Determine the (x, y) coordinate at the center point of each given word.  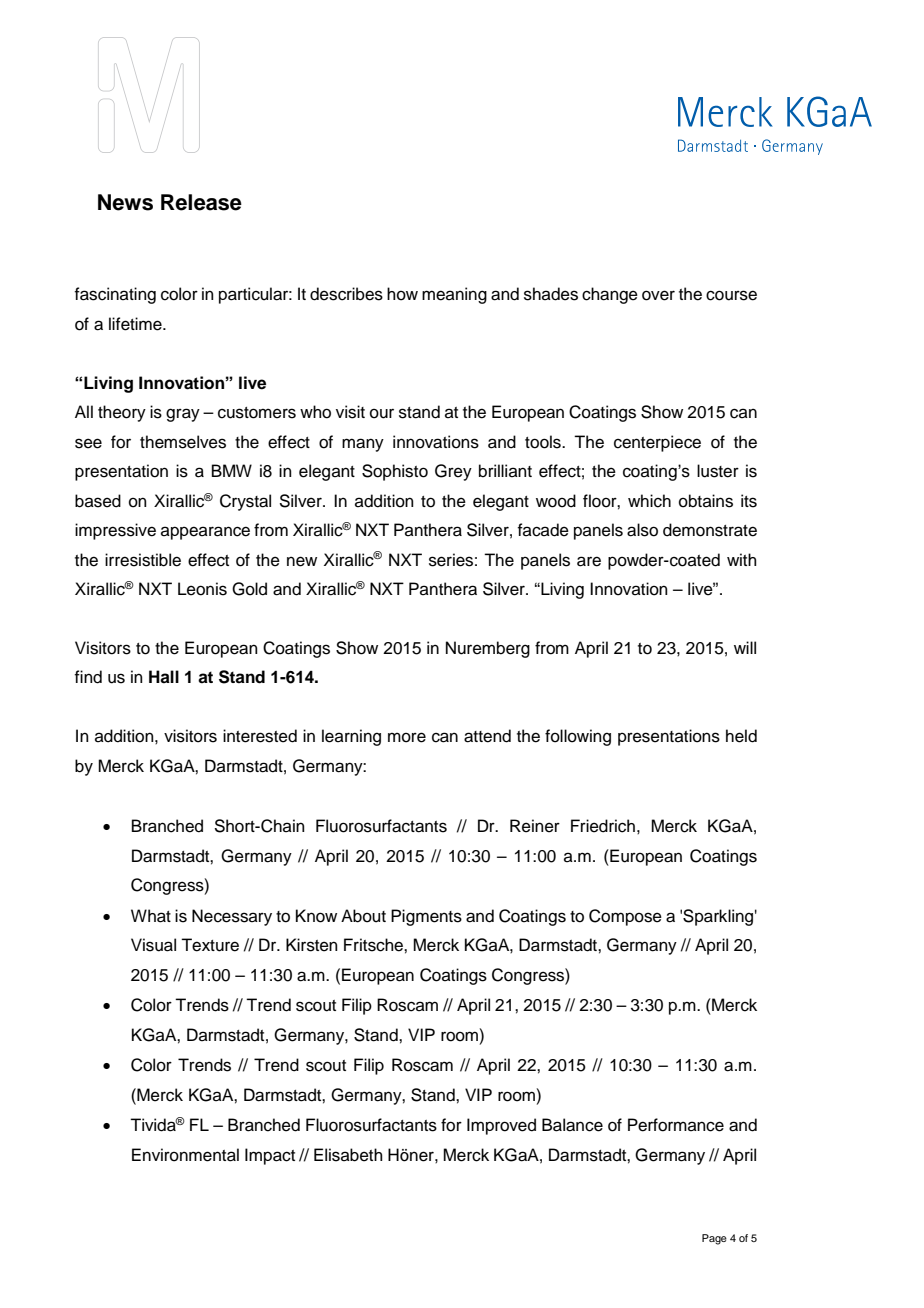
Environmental (185, 1155)
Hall (164, 677)
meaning (454, 295)
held (741, 736)
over (658, 295)
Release (201, 202)
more (407, 737)
